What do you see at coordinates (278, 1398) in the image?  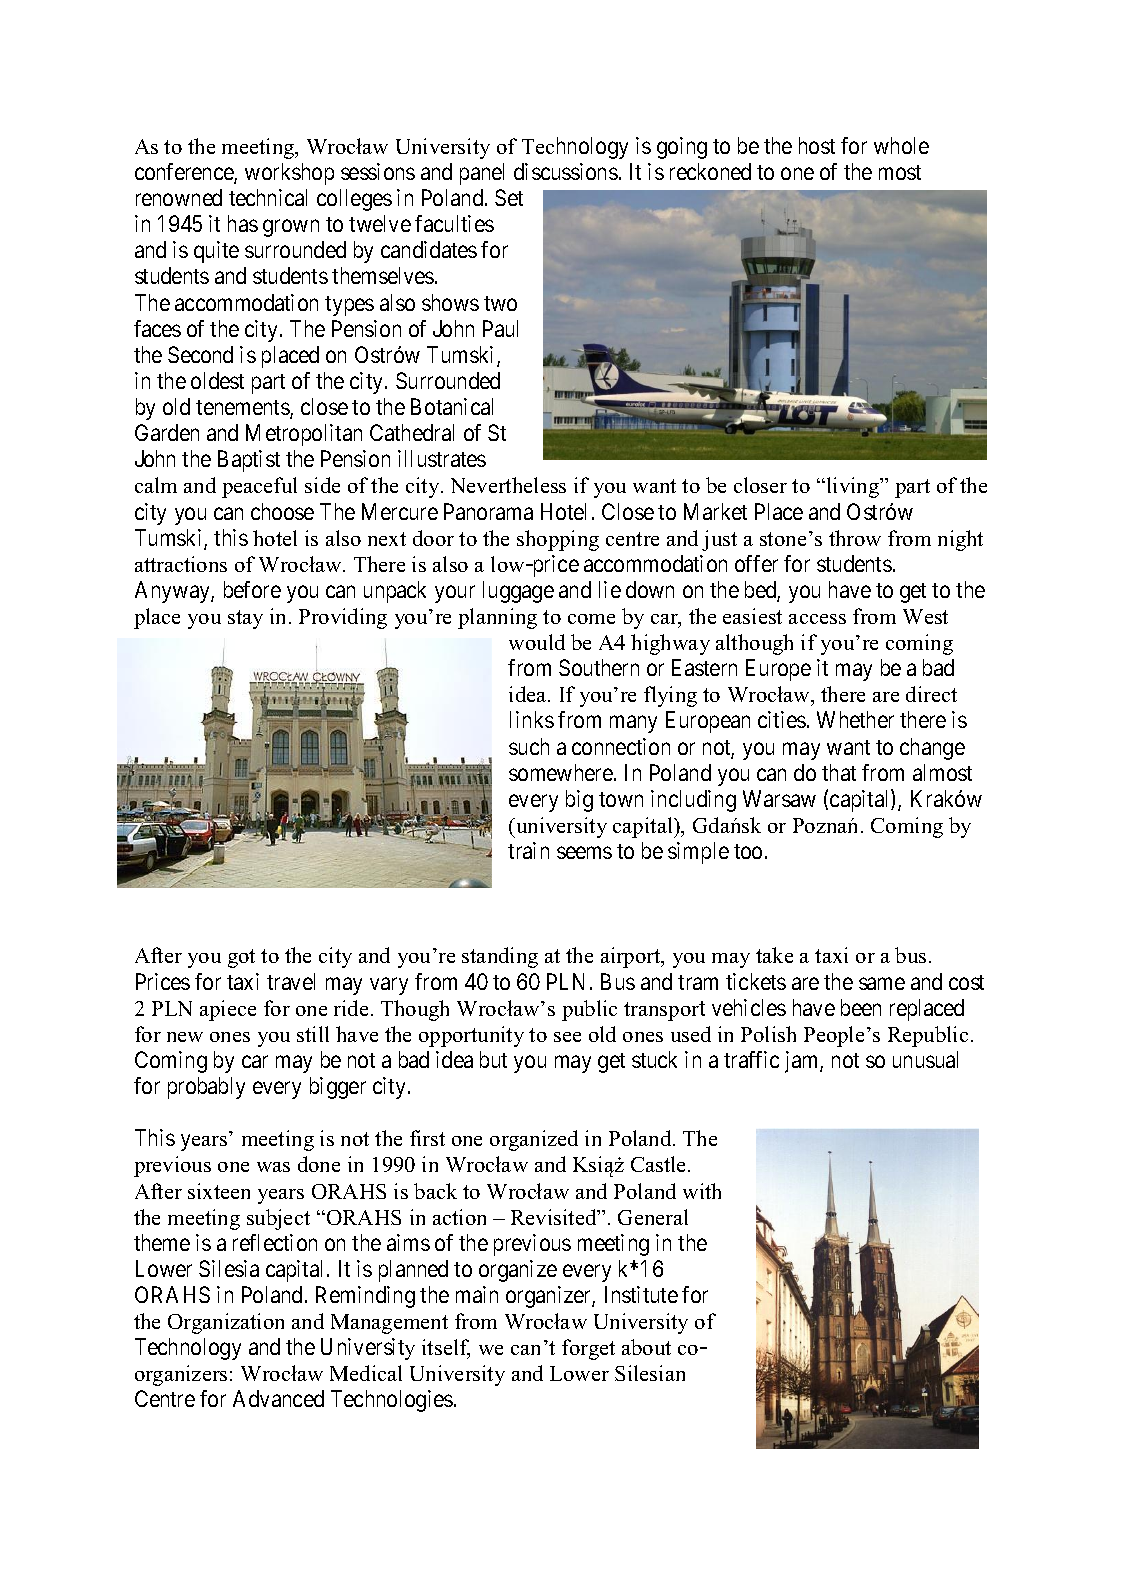 I see `Advanced` at bounding box center [278, 1398].
